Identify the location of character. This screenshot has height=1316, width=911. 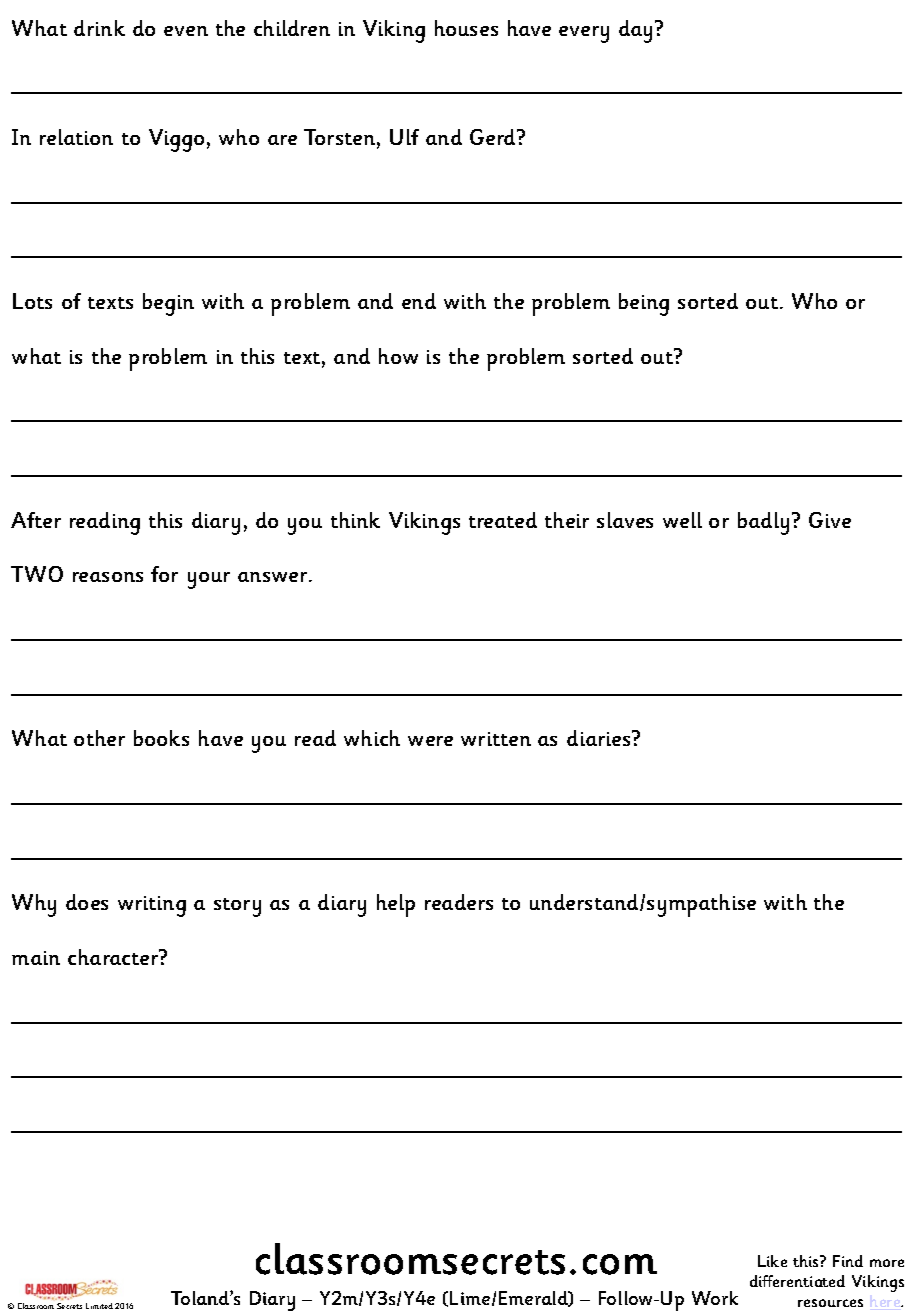
(114, 957).
